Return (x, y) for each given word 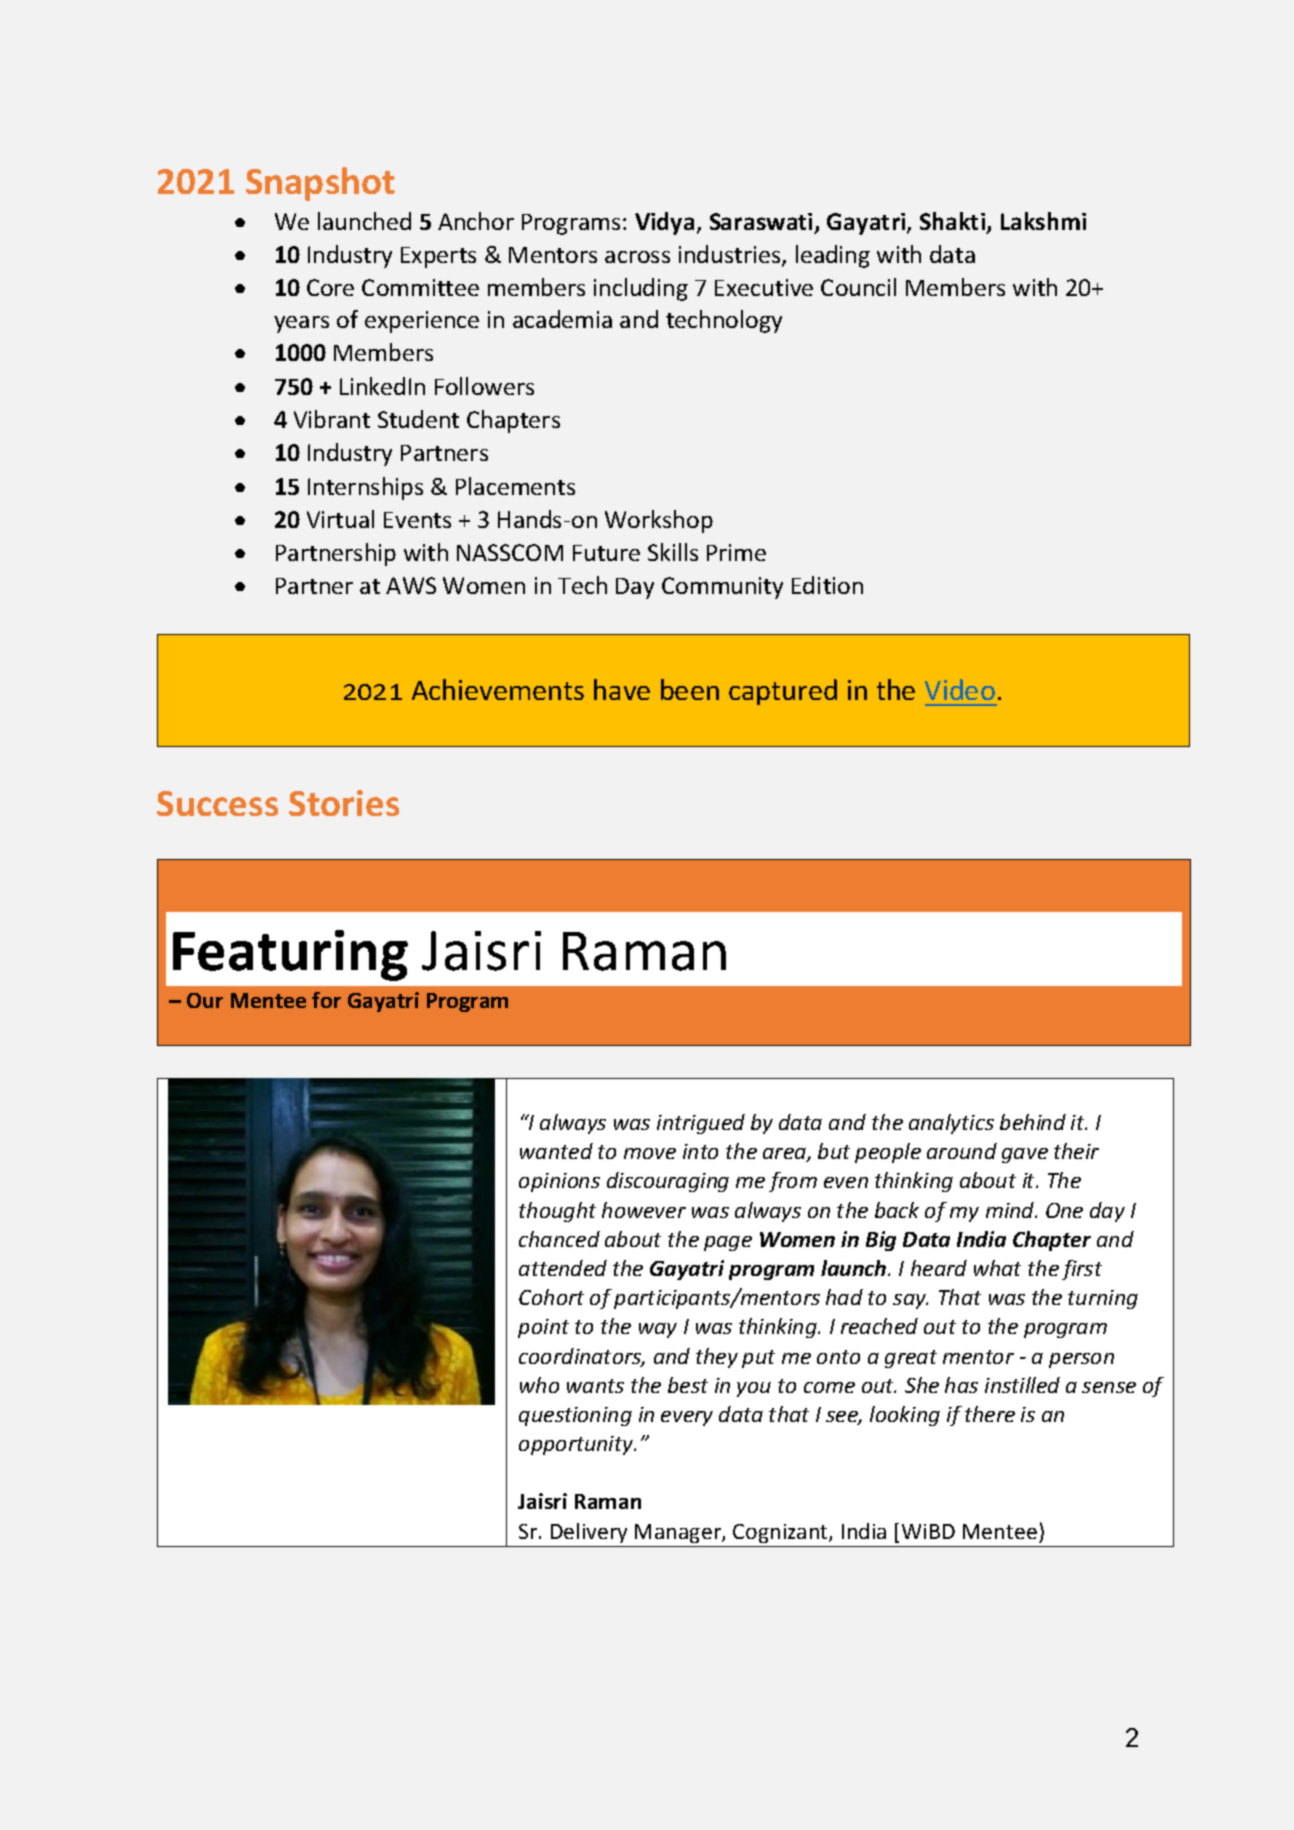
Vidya (664, 223)
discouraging (668, 1182)
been (690, 689)
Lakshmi (1043, 221)
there (990, 1414)
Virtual (340, 519)
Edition (827, 585)
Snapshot (320, 184)
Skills (673, 552)
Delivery (589, 1533)
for (326, 1000)
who (539, 1385)
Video (960, 689)
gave (1025, 1155)
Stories (344, 803)
